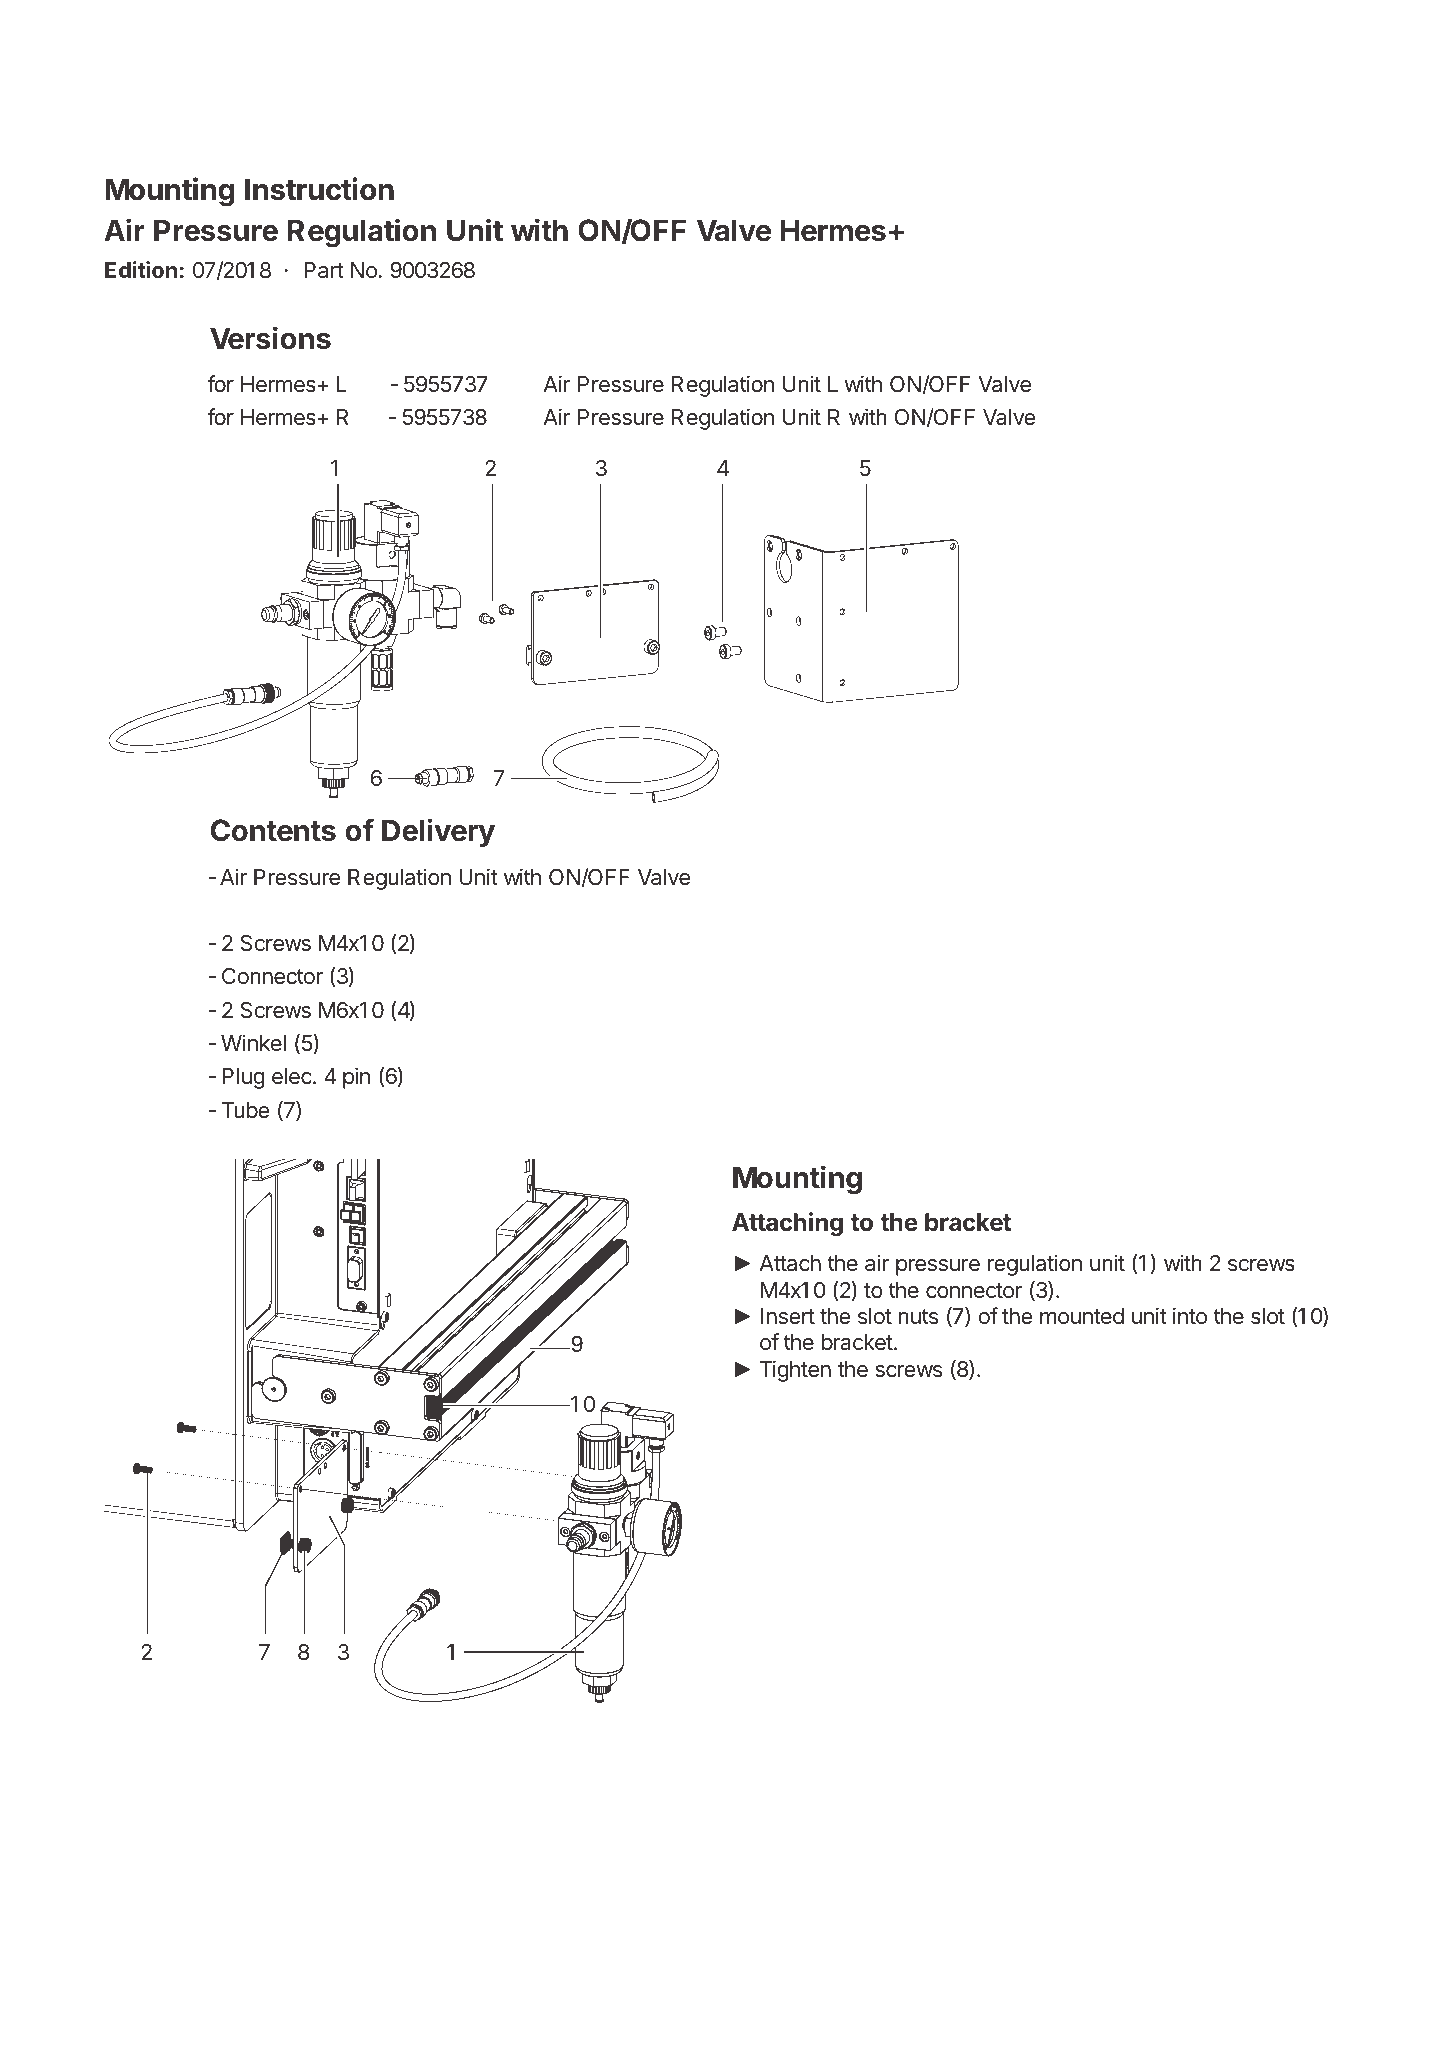  I want to click on elec, so click(293, 1076).
